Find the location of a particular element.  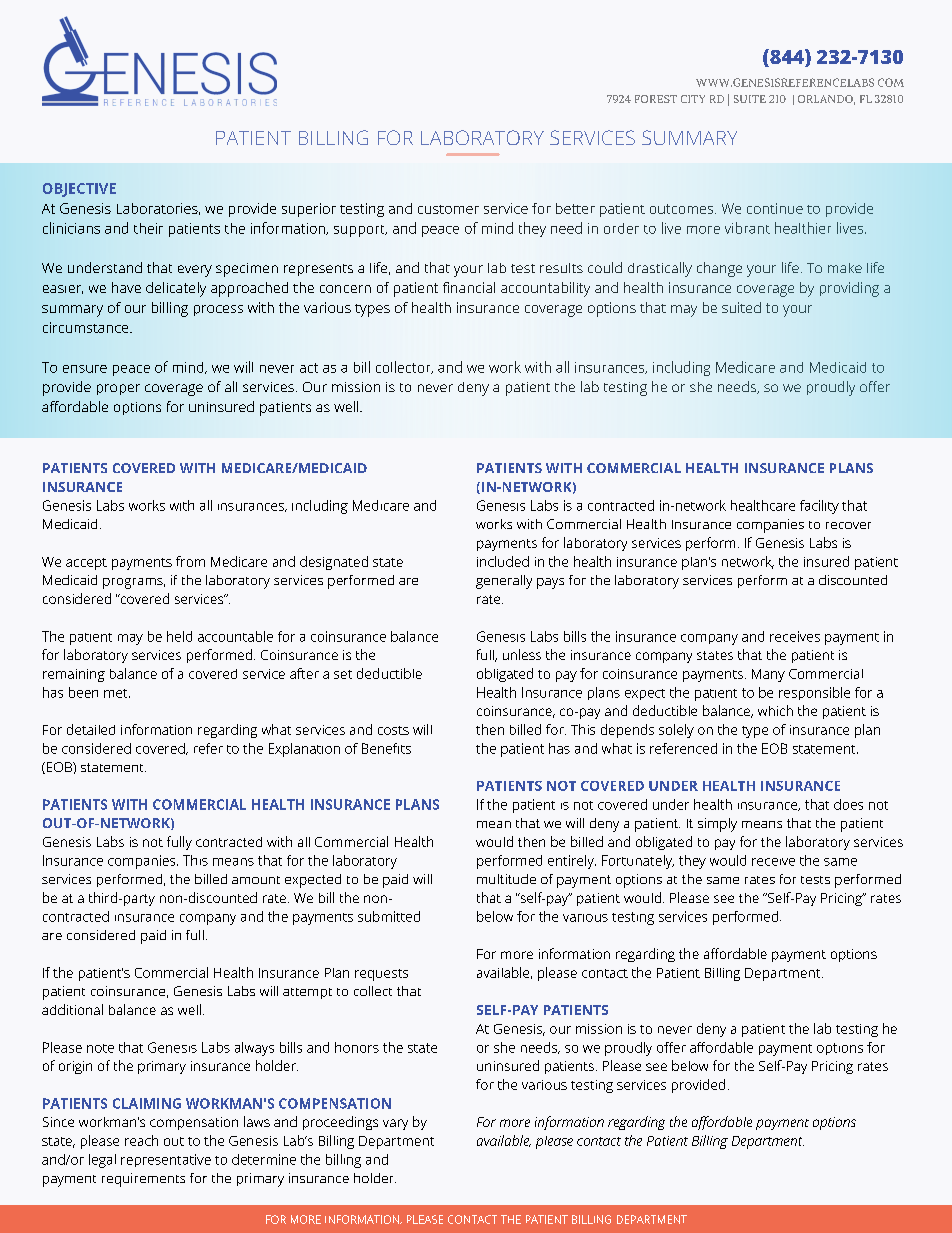

customer is located at coordinates (448, 209).
